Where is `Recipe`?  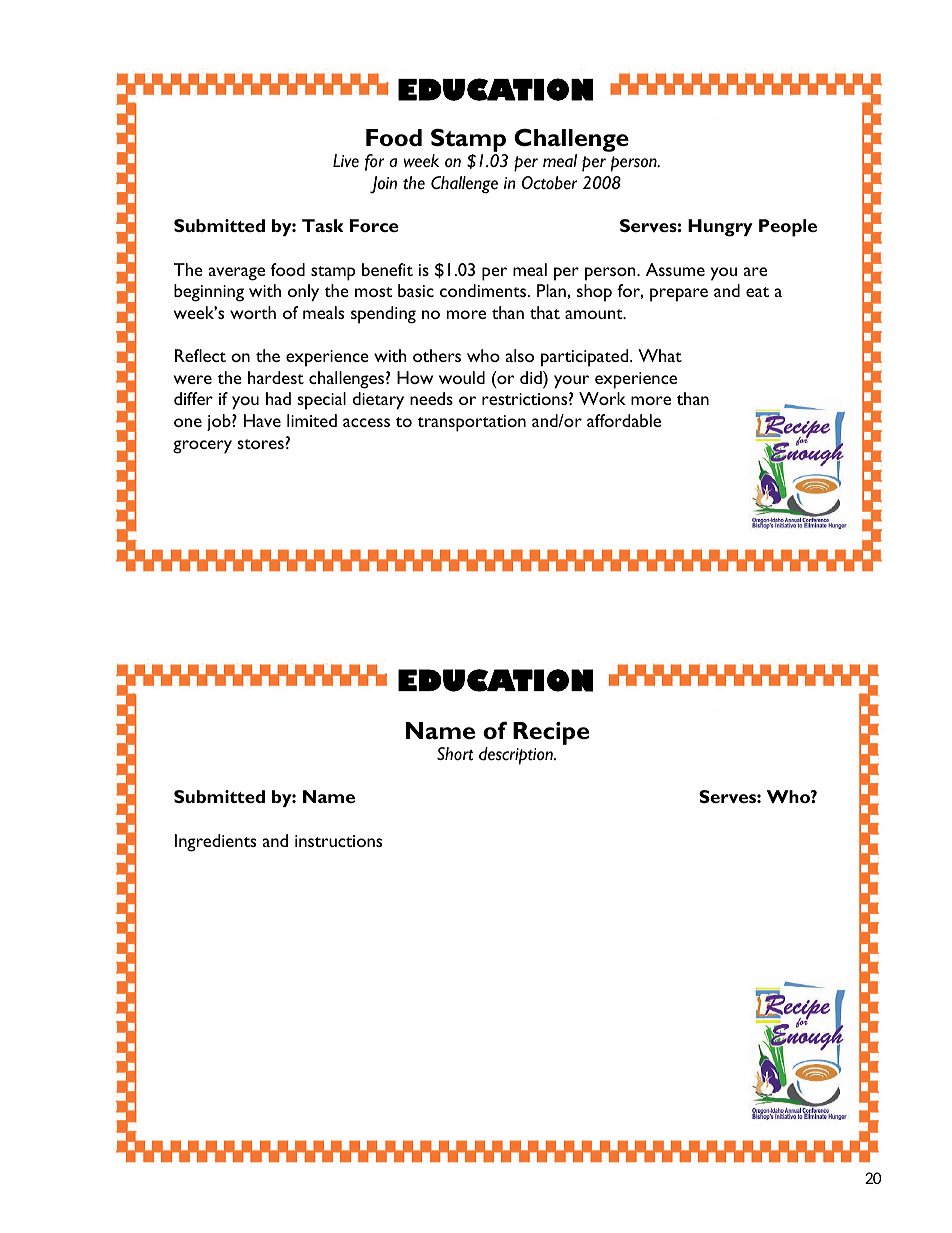
Recipe is located at coordinates (551, 733).
